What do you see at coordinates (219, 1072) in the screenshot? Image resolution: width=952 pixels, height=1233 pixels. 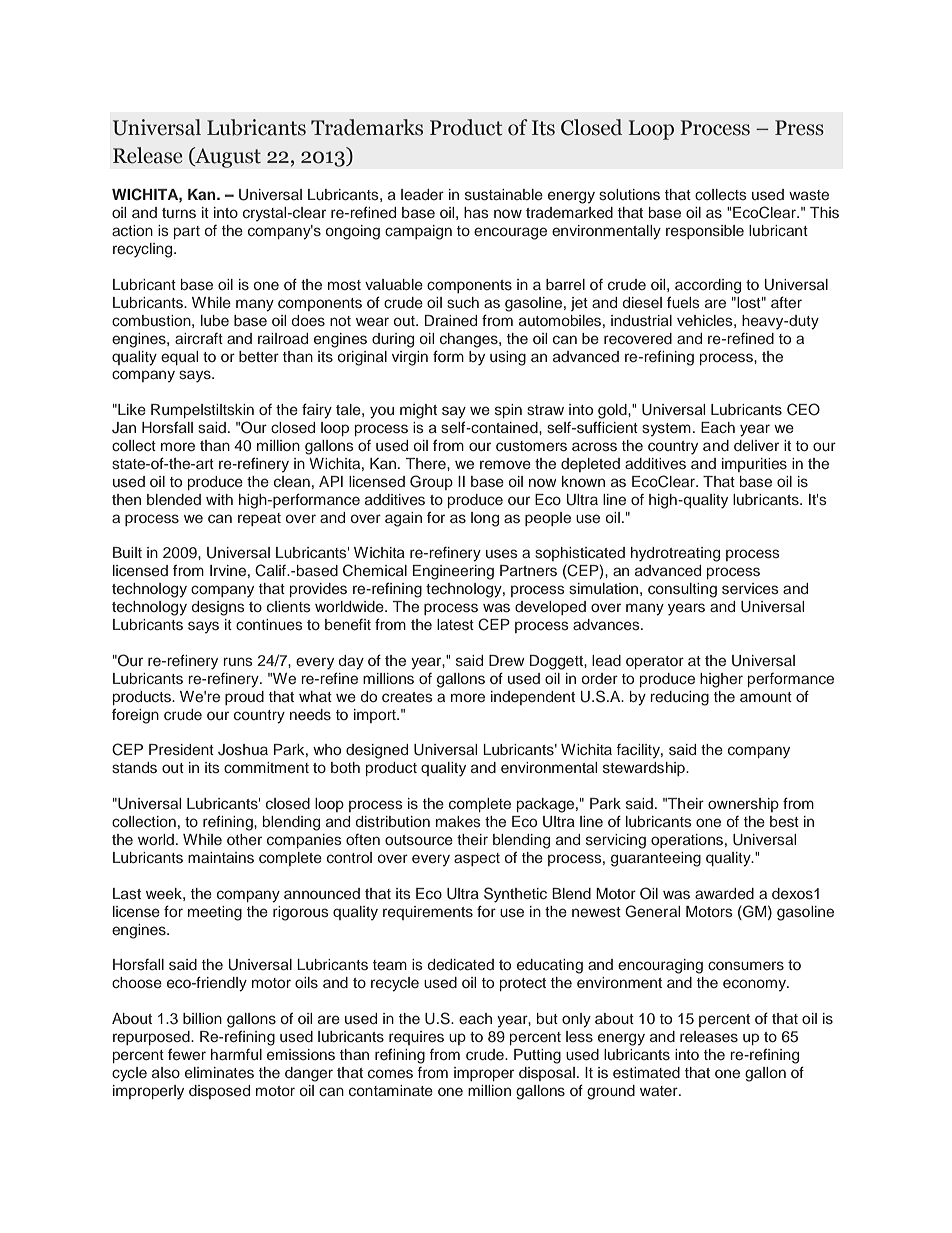 I see `eliminates` at bounding box center [219, 1072].
